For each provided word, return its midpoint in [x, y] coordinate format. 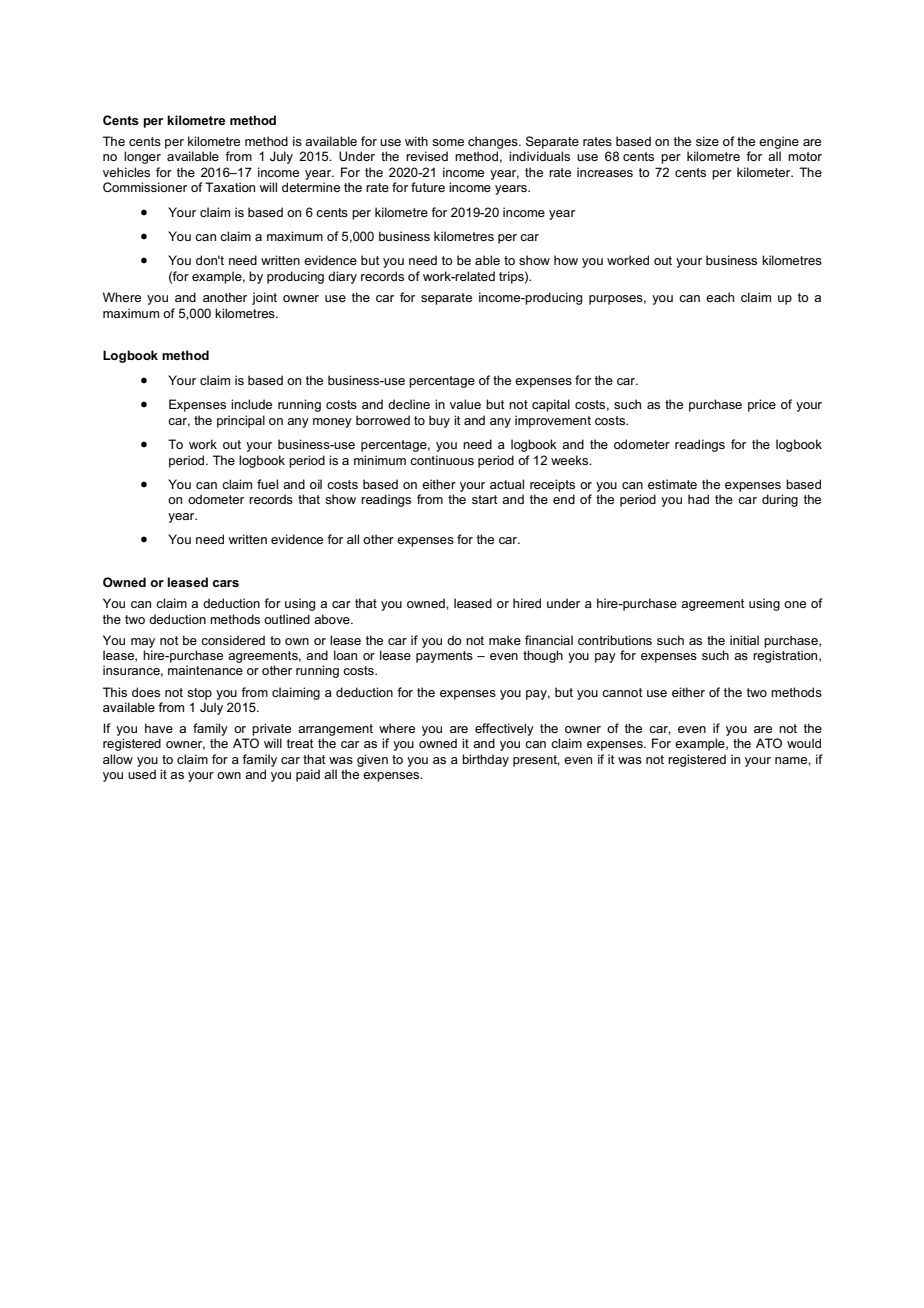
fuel [267, 484]
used [142, 774]
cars [225, 583]
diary [342, 277]
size [707, 141]
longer [142, 157]
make [505, 640]
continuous [442, 460]
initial [744, 640]
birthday [485, 760]
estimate [672, 484]
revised [427, 156]
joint [264, 298]
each [720, 297]
